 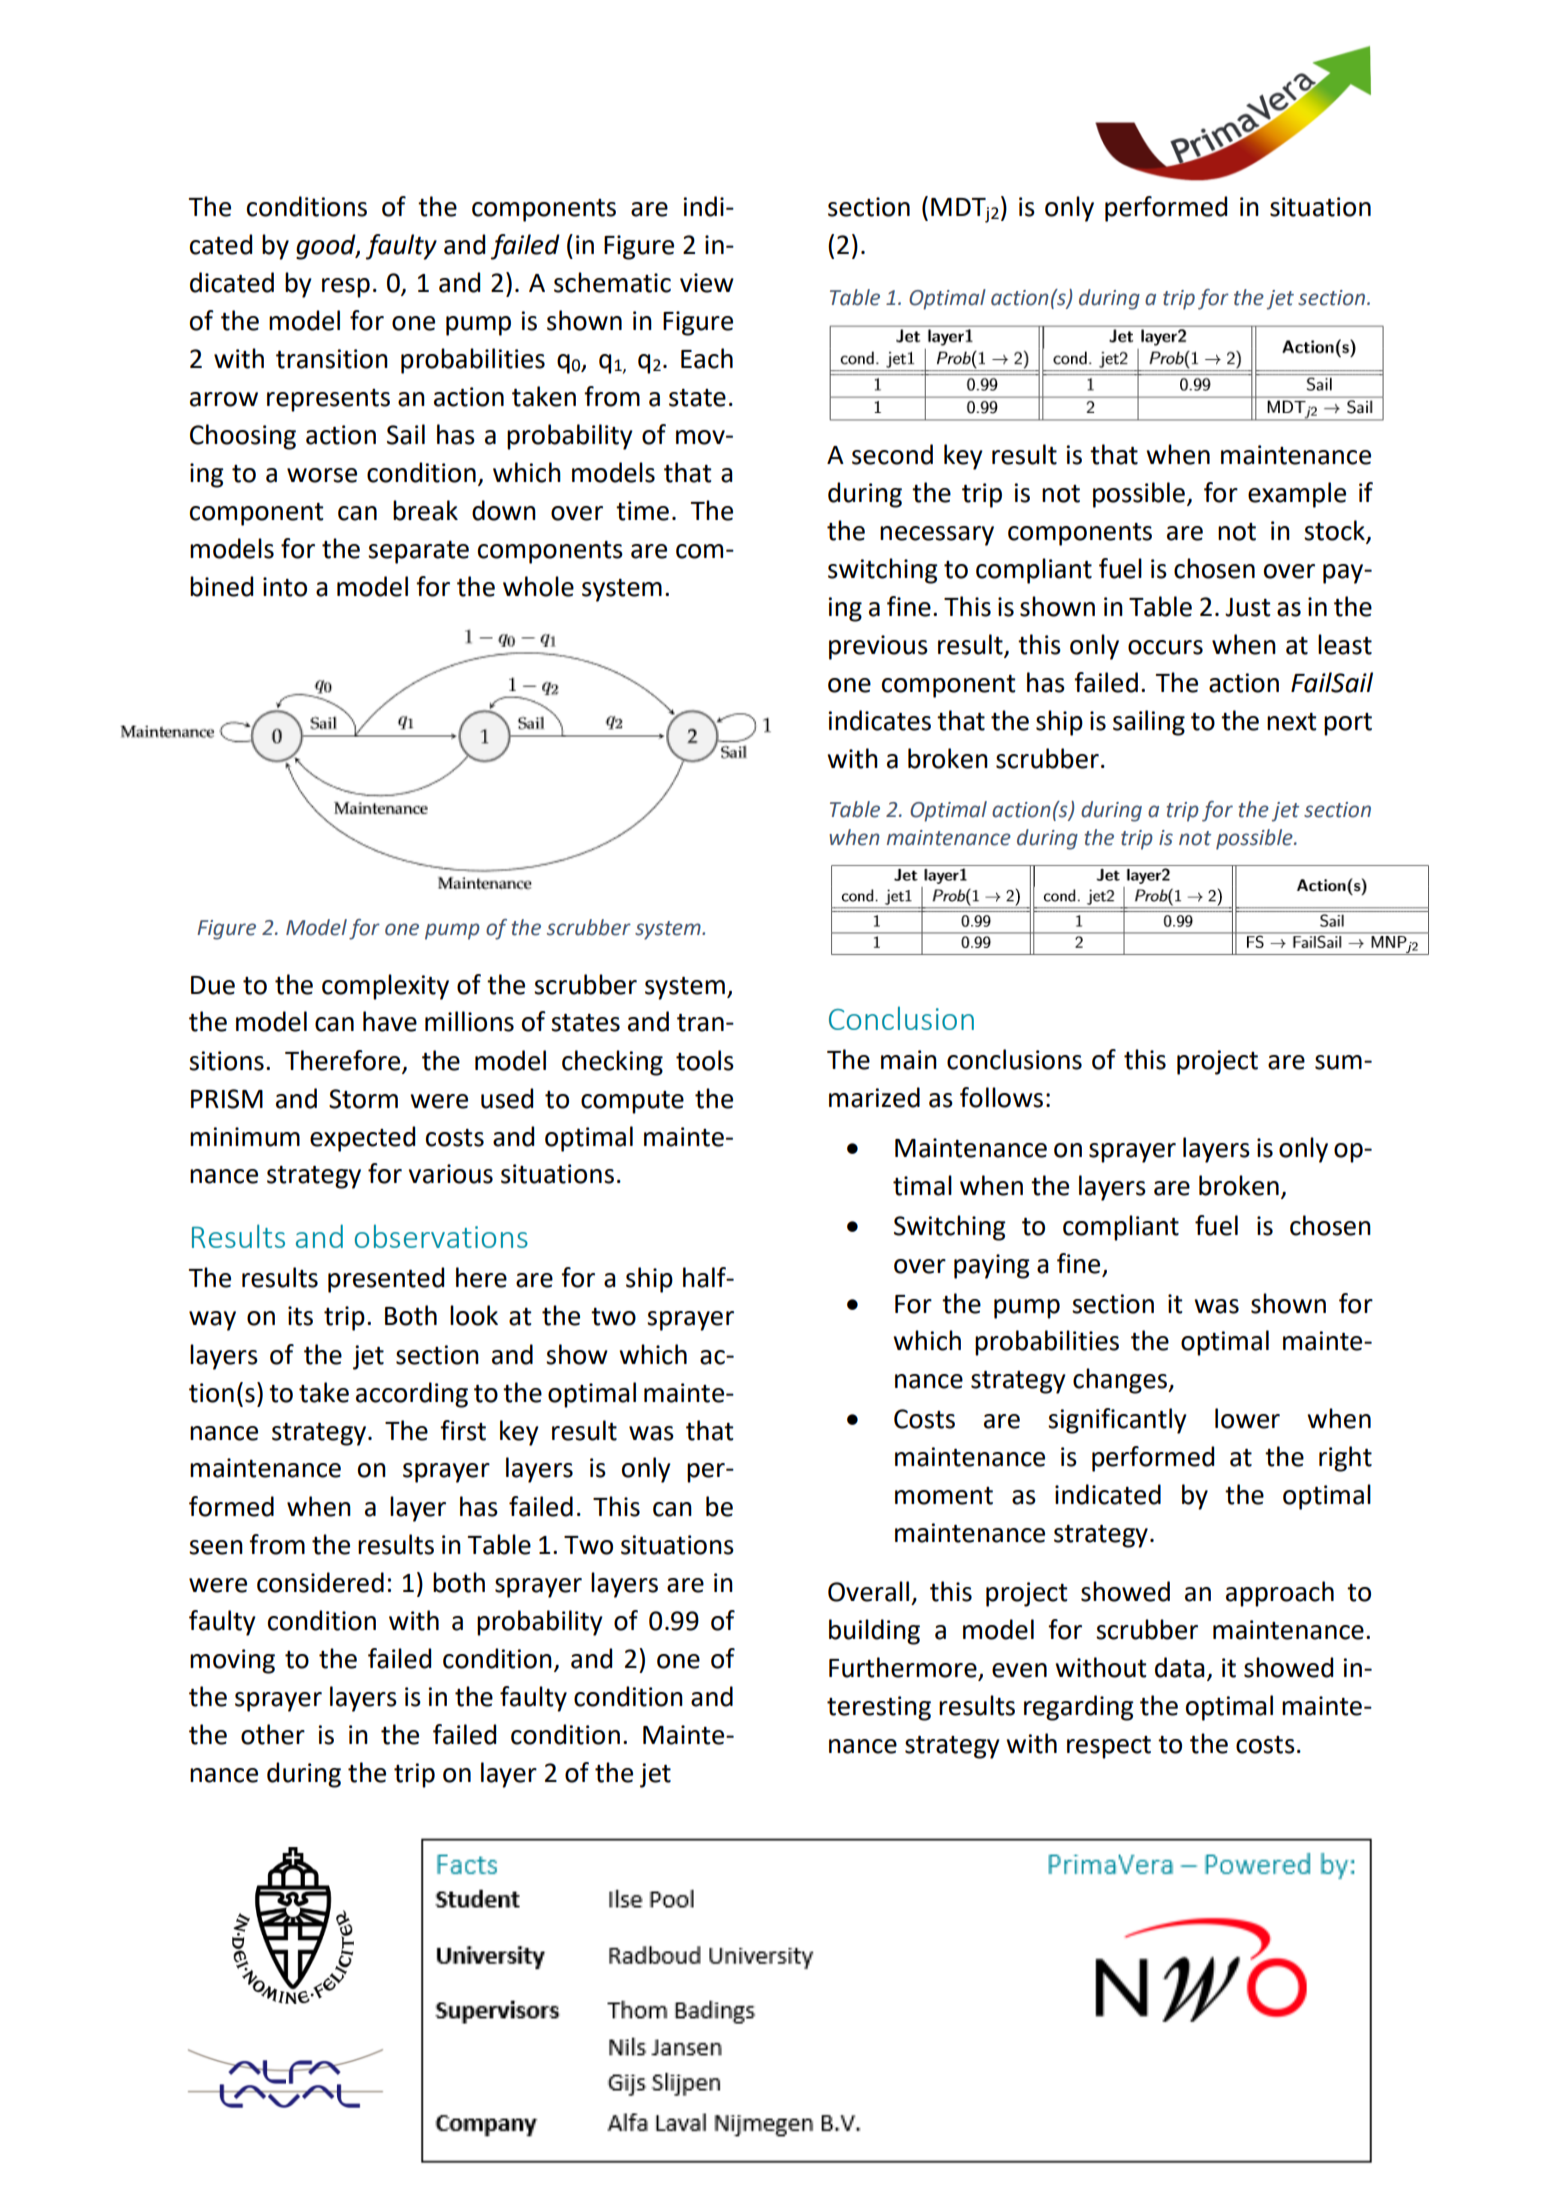 I want to click on Each, so click(x=707, y=358).
